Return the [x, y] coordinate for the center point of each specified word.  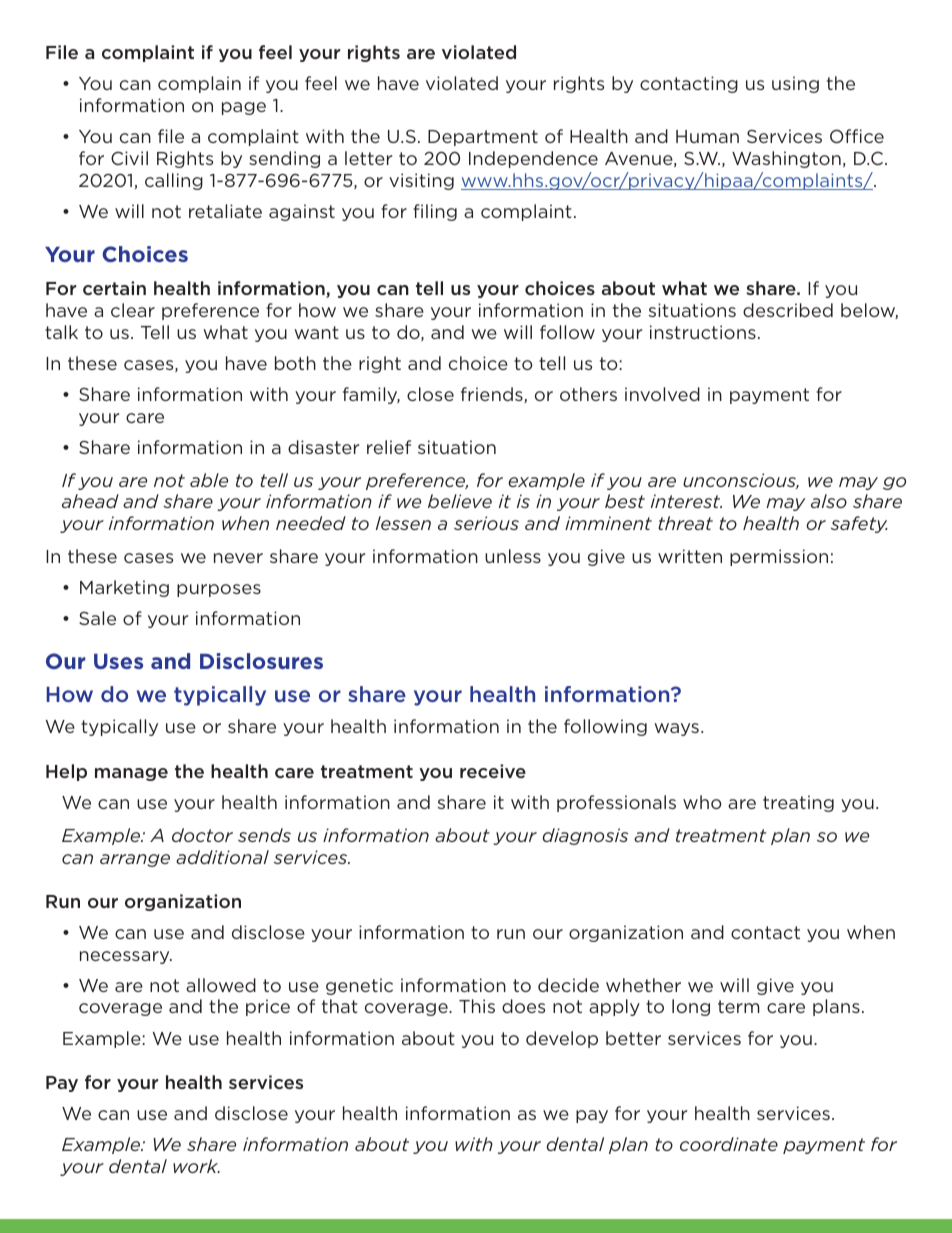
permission [779, 557]
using [795, 84]
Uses [118, 661]
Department [483, 138]
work [196, 1166]
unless [513, 556]
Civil [129, 158]
